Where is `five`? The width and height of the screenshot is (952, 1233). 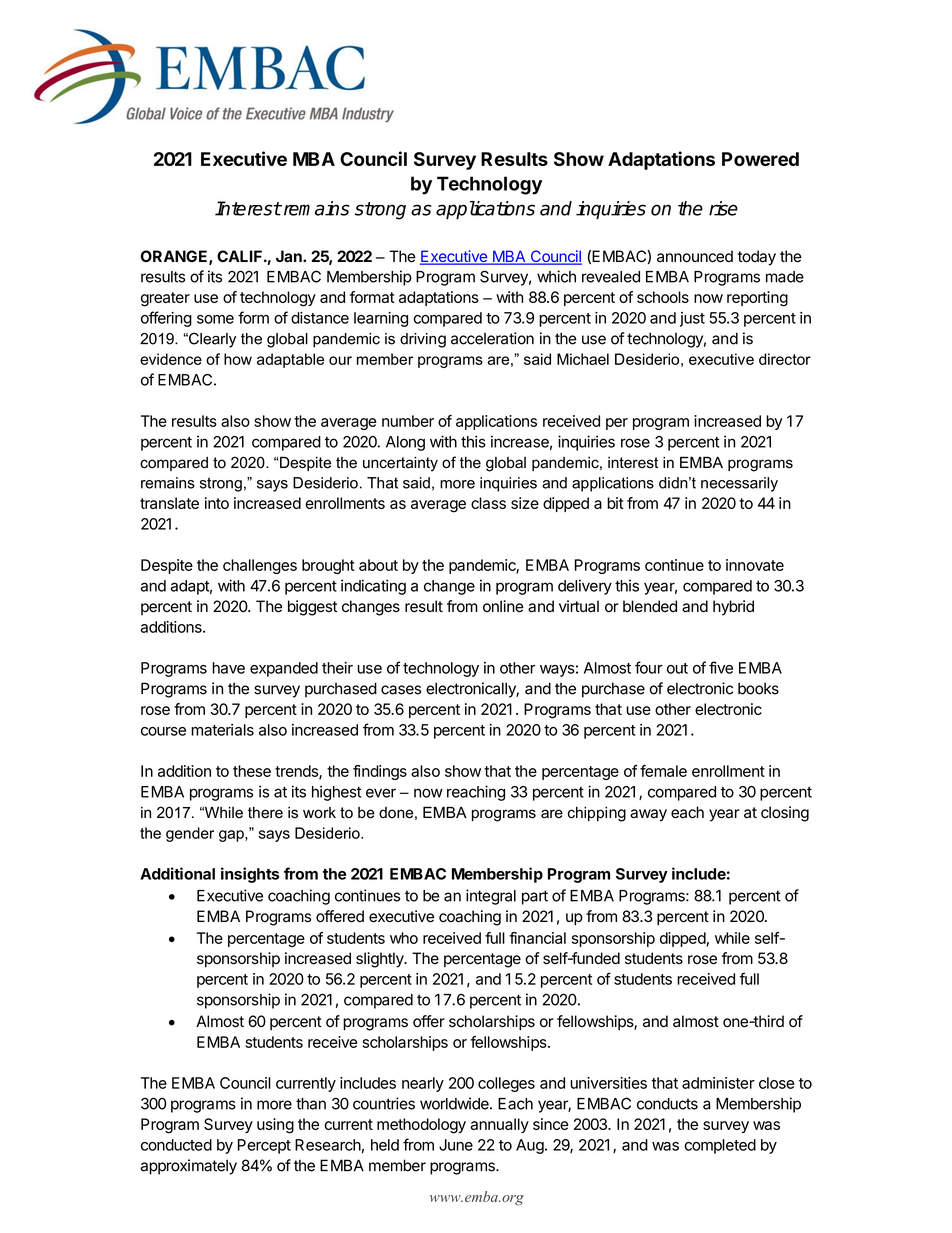 five is located at coordinates (721, 667).
